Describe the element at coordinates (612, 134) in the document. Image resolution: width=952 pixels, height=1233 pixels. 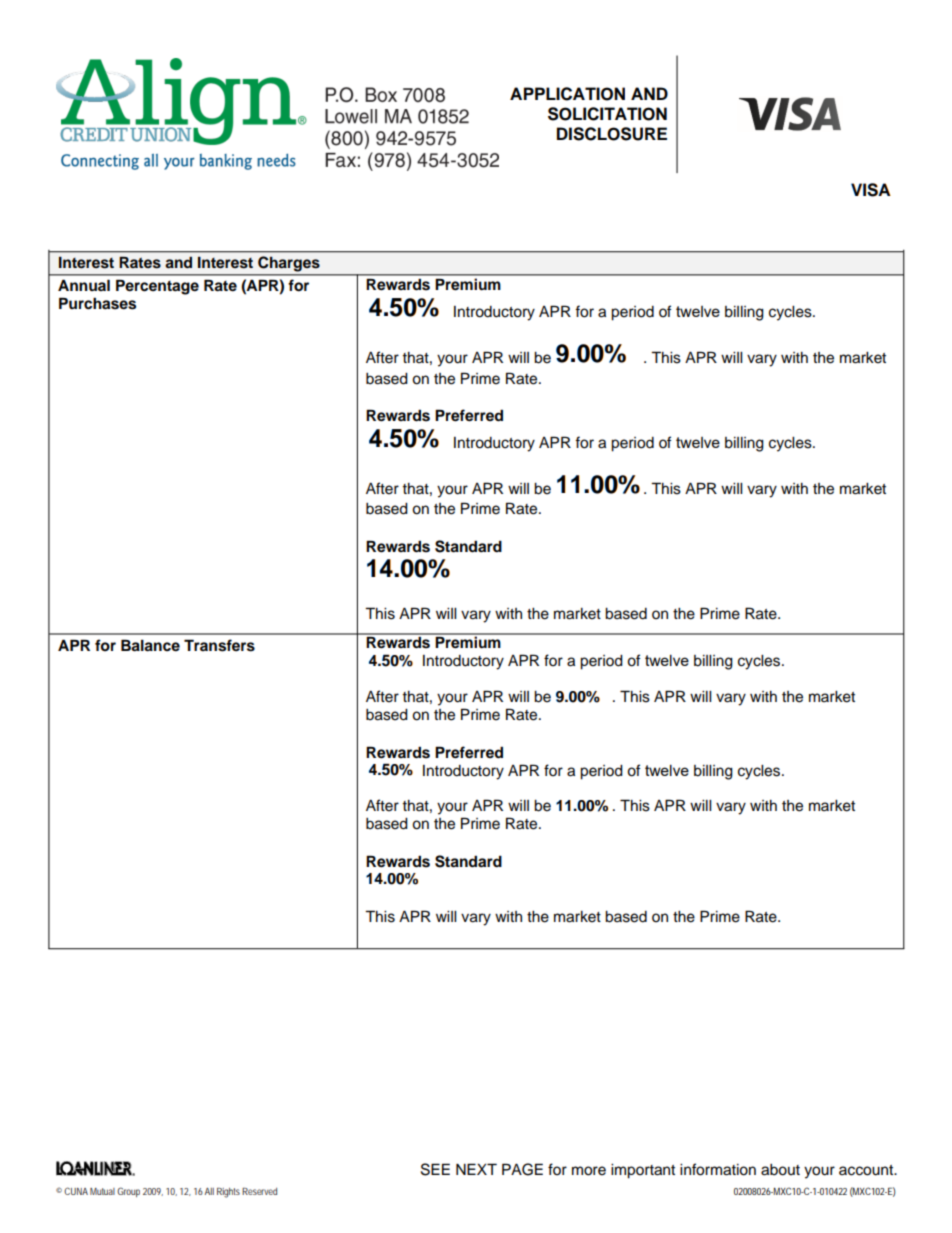
I see `DISCLOSURE` at that location.
